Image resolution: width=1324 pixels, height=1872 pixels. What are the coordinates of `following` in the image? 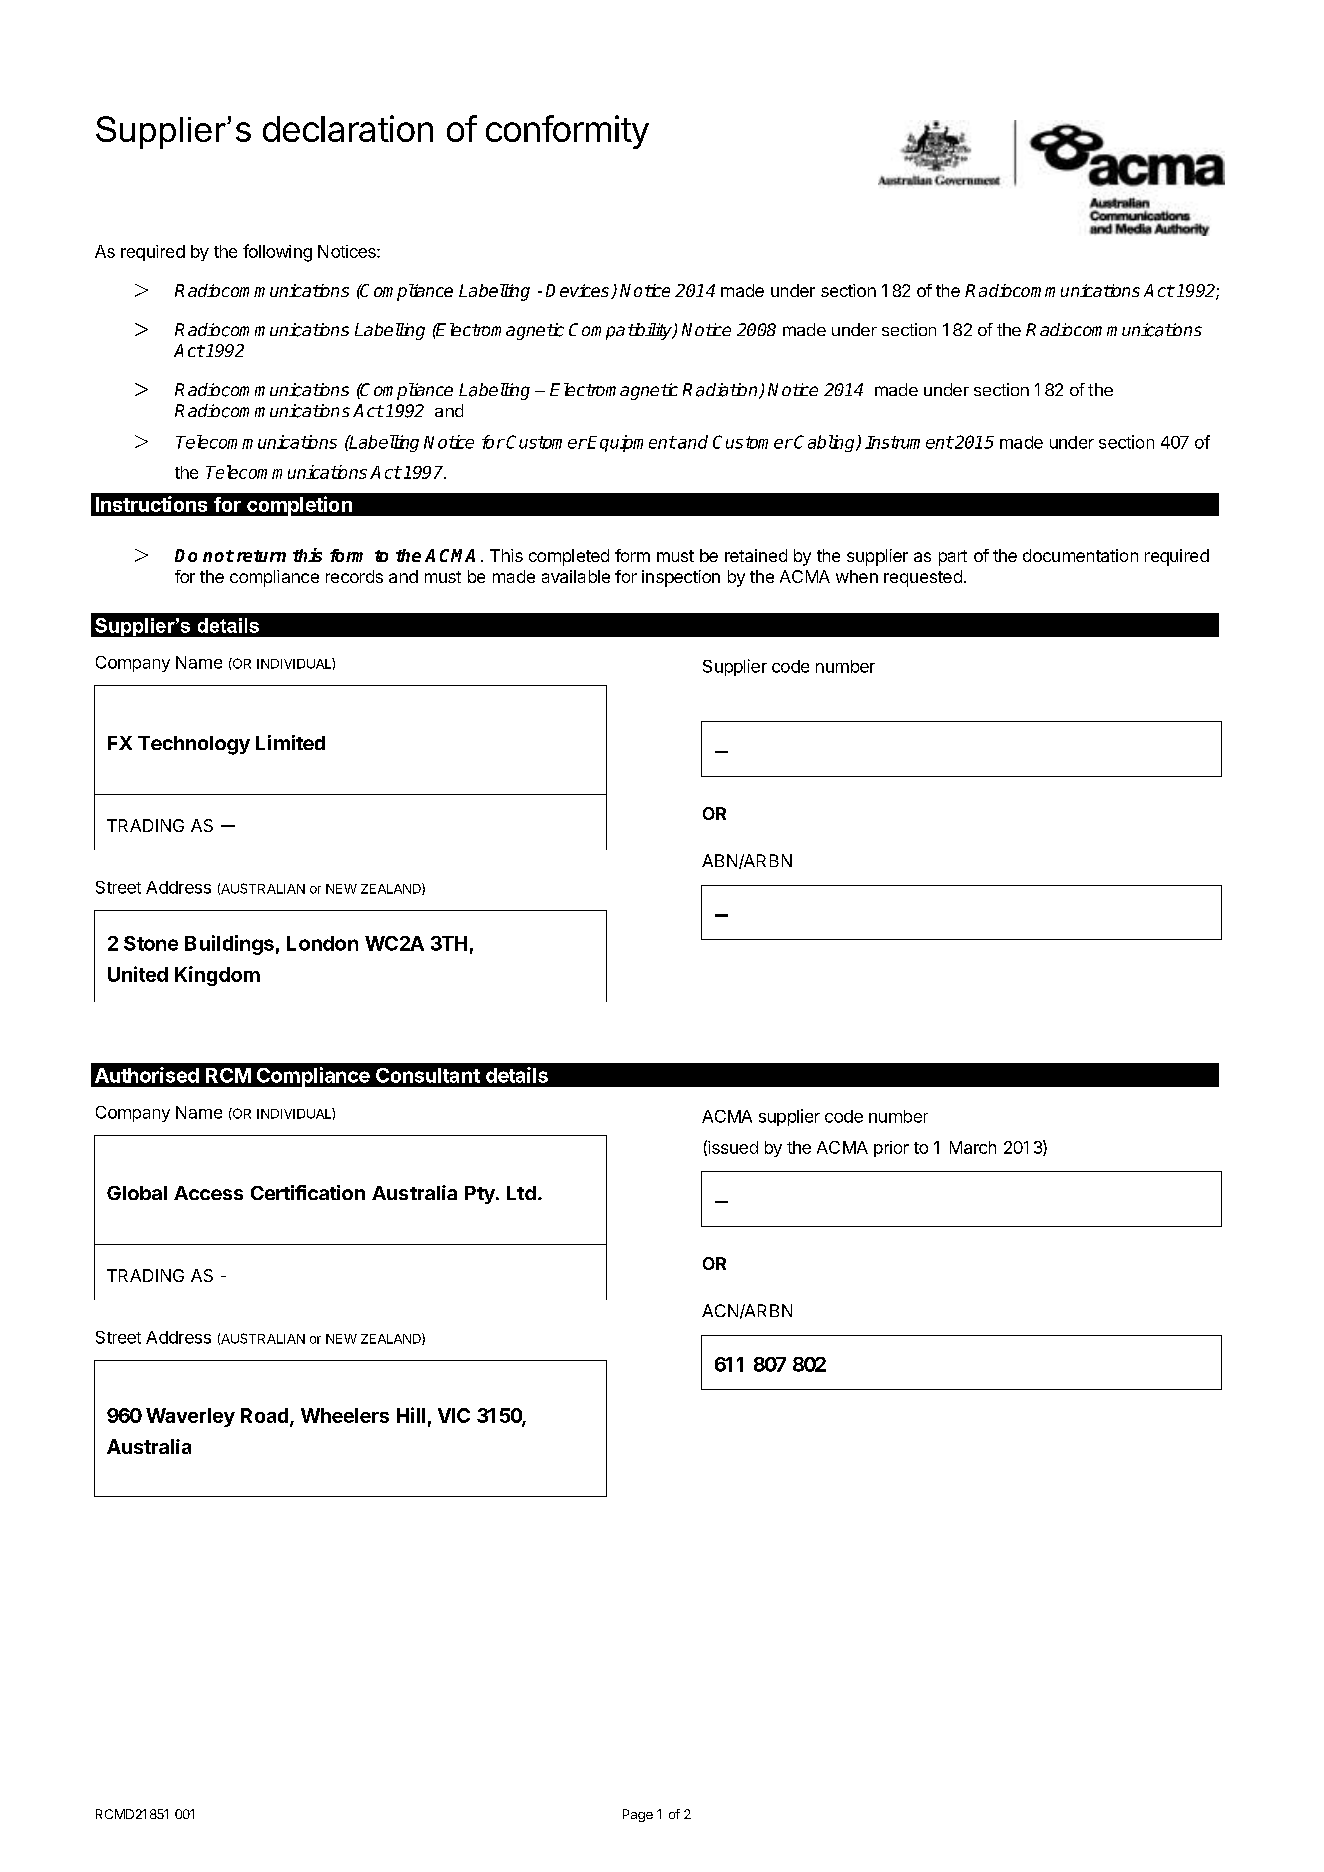 It's located at (277, 253).
